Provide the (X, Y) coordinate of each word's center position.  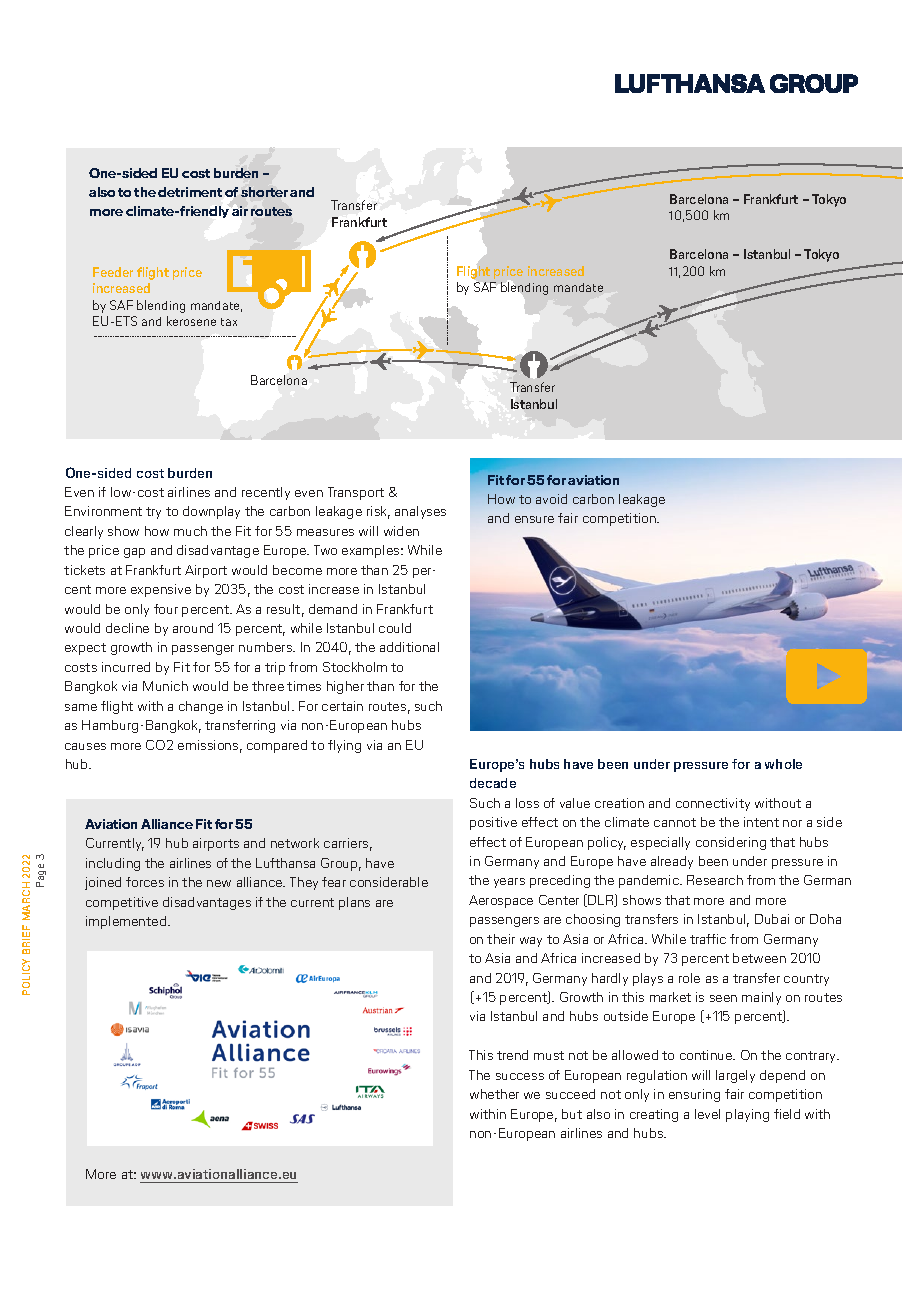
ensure (534, 519)
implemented (126, 922)
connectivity (713, 804)
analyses (420, 512)
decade (493, 783)
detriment (190, 192)
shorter (264, 192)
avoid (551, 499)
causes (85, 746)
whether (494, 1094)
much (190, 531)
